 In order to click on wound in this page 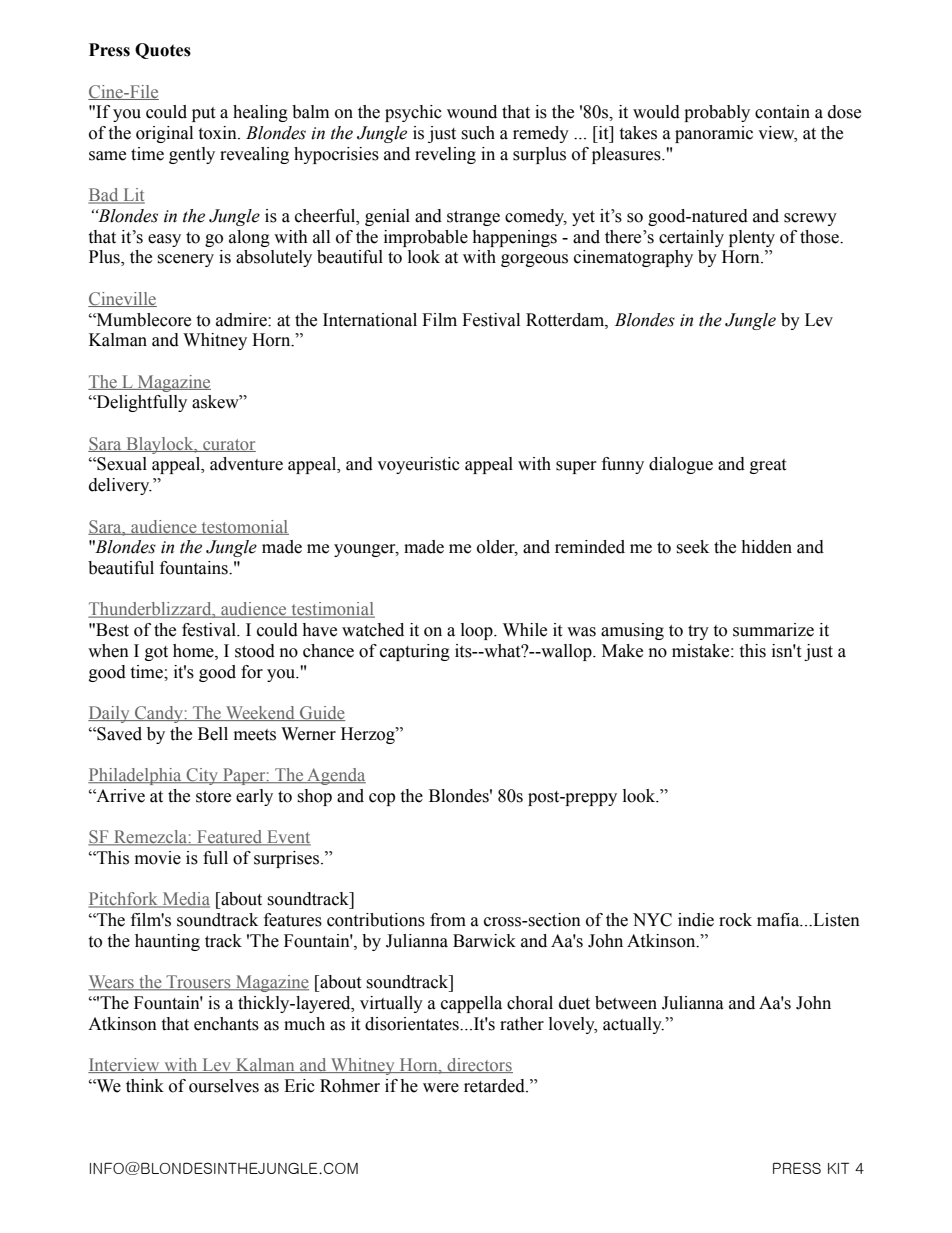, I will do `click(472, 112)`.
